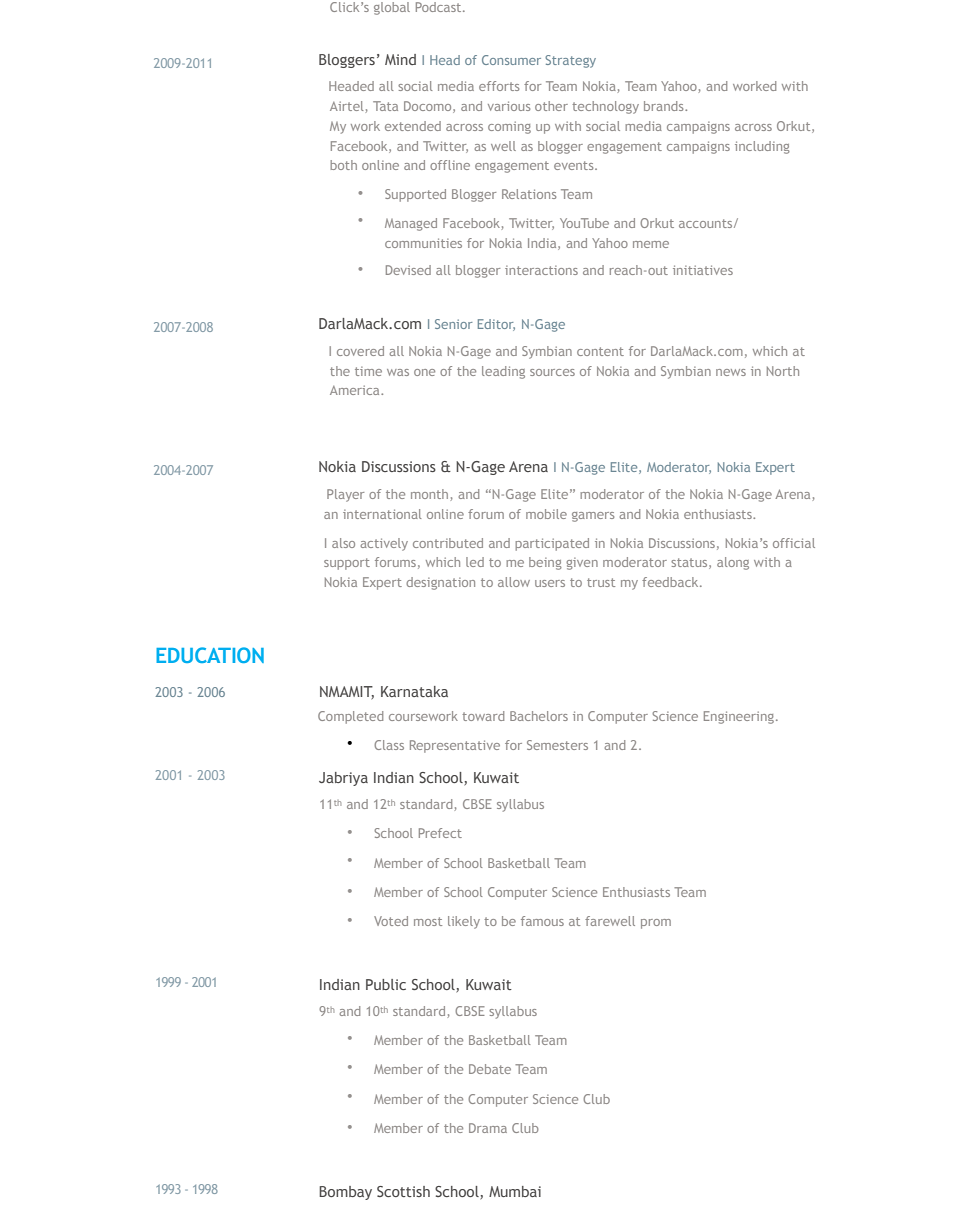 The height and width of the screenshot is (1232, 958). What do you see at coordinates (665, 106) in the screenshot?
I see `brands` at bounding box center [665, 106].
